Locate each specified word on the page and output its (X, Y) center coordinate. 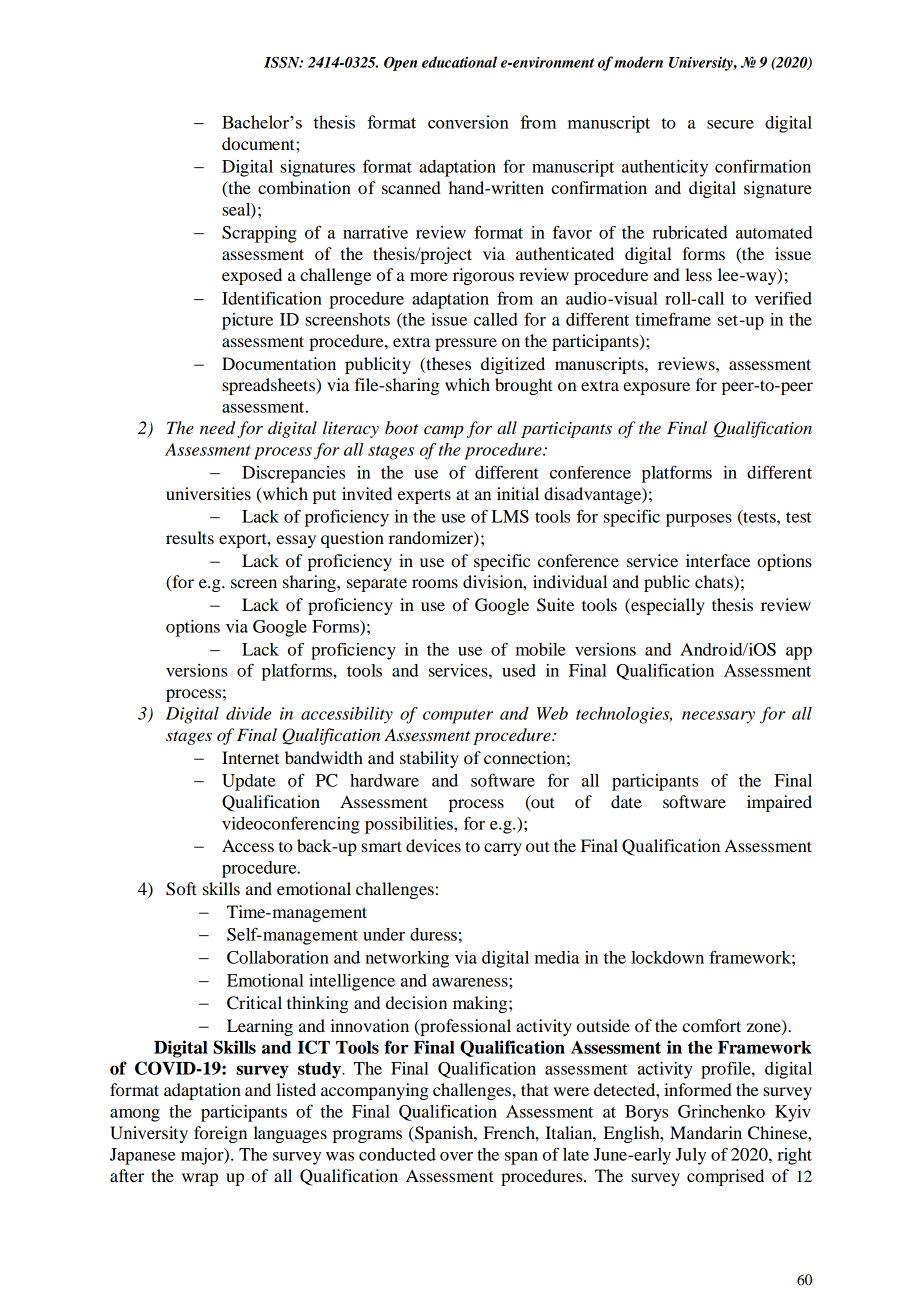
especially (667, 606)
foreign (220, 1134)
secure (730, 124)
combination (304, 187)
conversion (468, 122)
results (190, 537)
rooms (435, 583)
